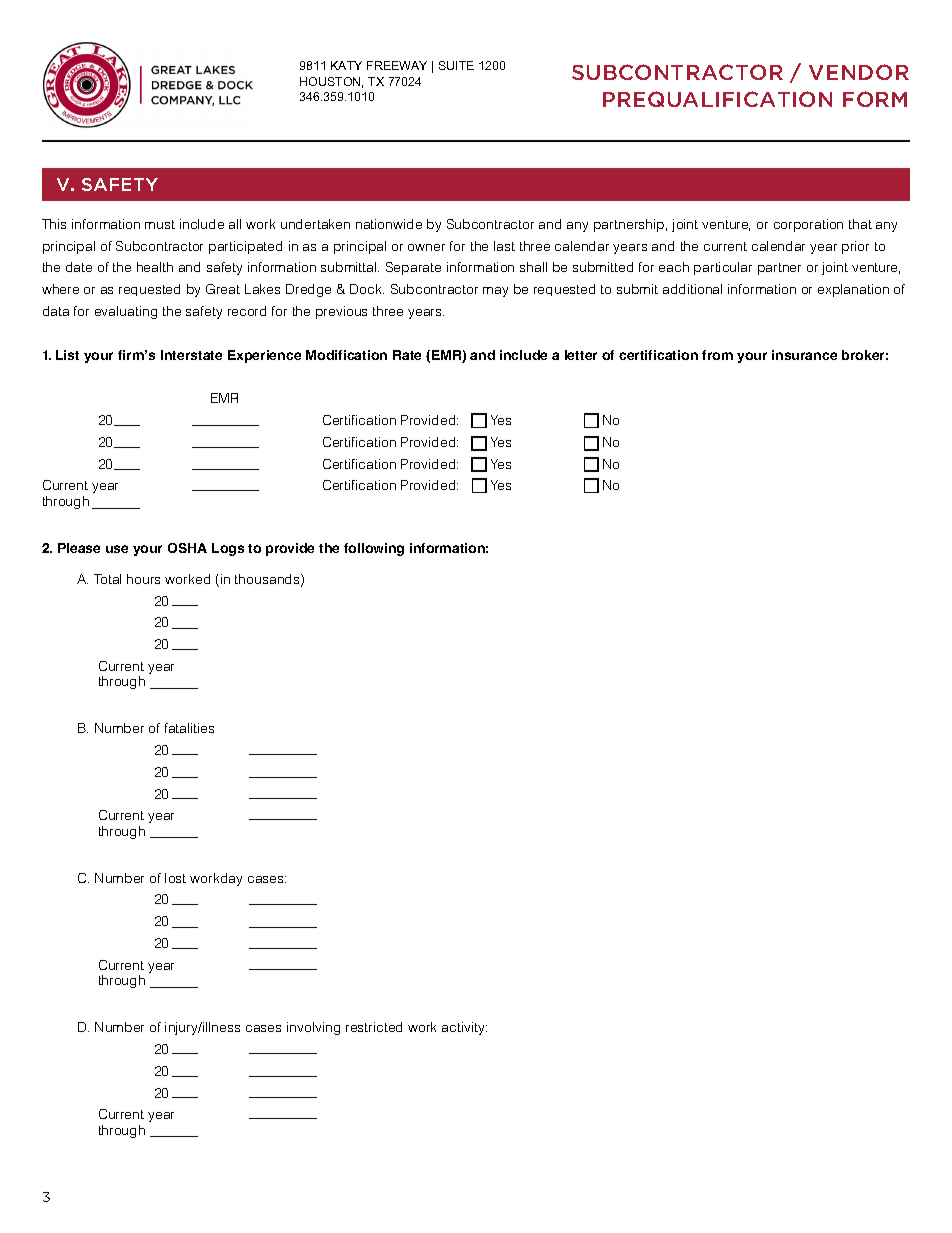  I want to click on use, so click(117, 549).
